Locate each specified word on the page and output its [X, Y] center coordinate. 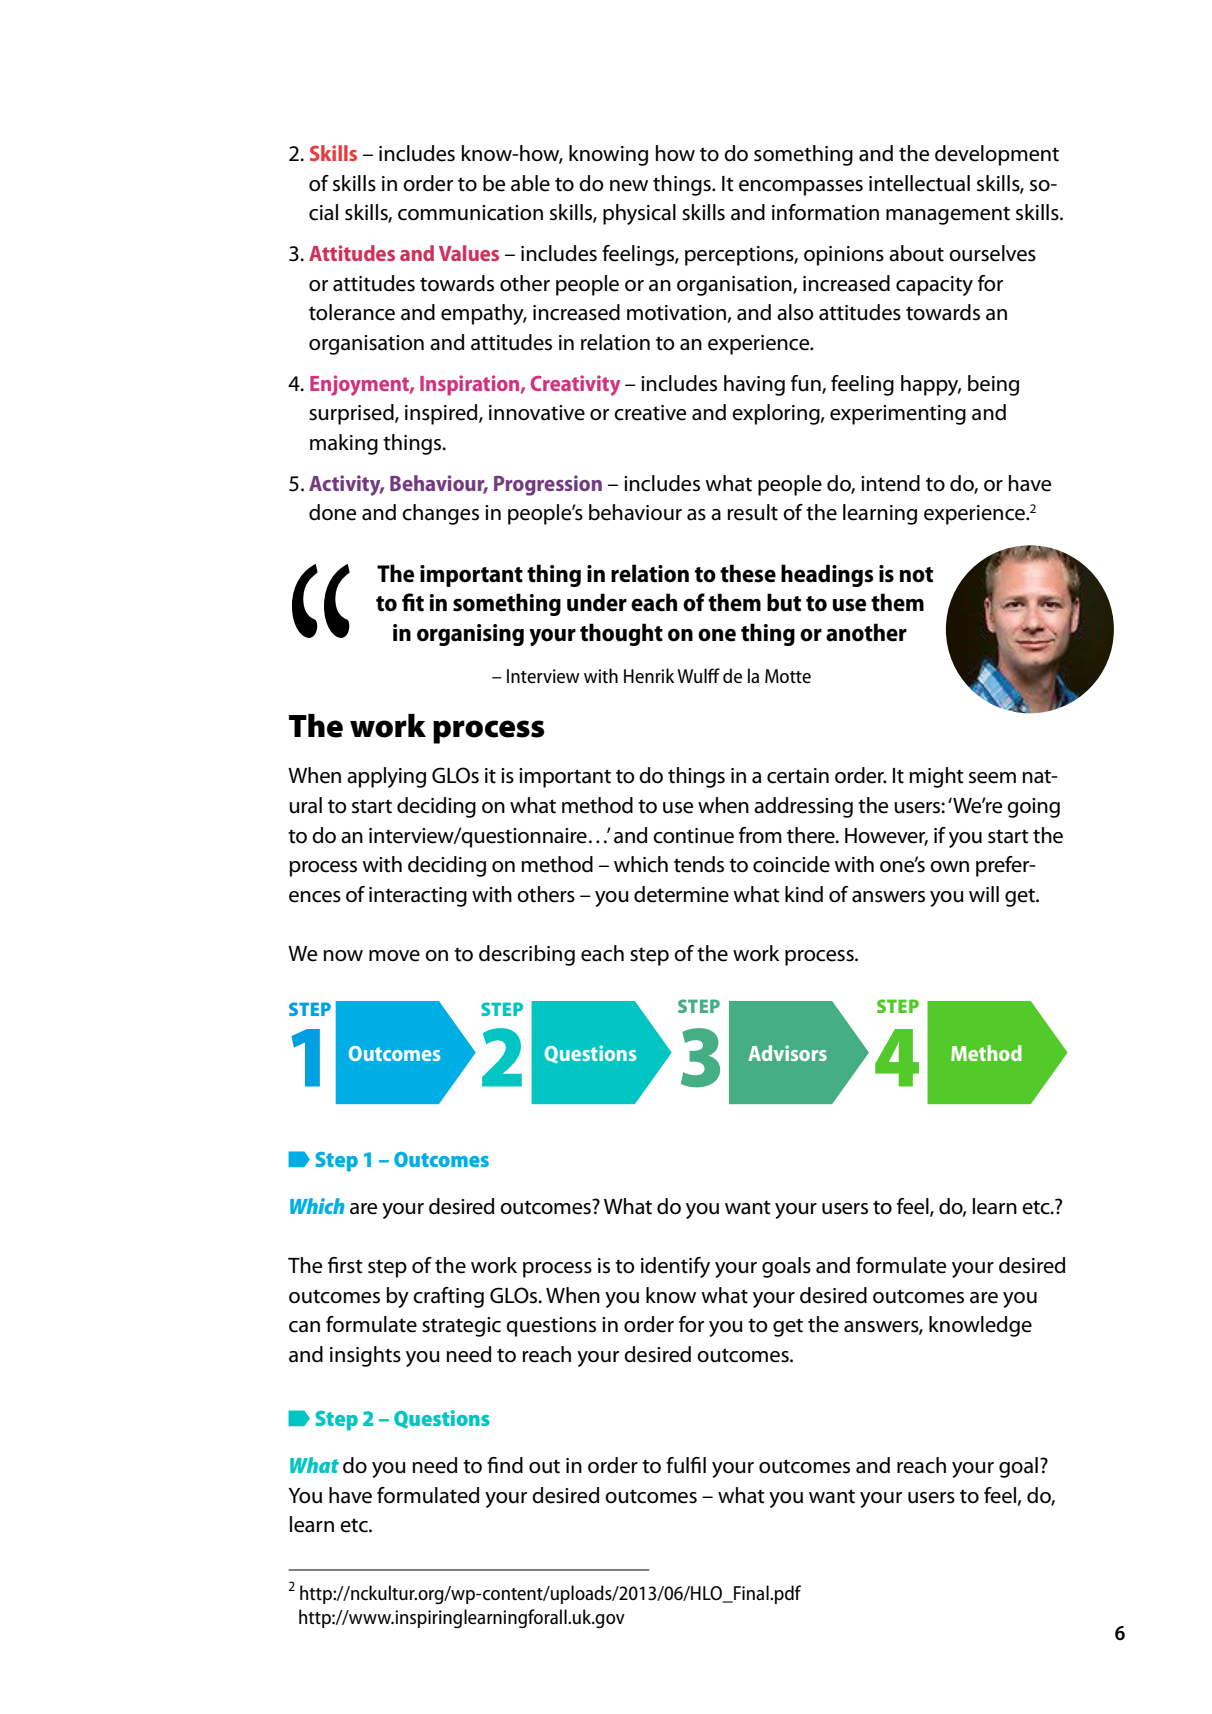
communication [470, 213]
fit [413, 602]
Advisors [787, 1053]
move [394, 956]
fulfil [686, 1465]
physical [639, 214]
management [948, 215]
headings [827, 575]
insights [365, 1356]
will [984, 894]
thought [621, 634]
